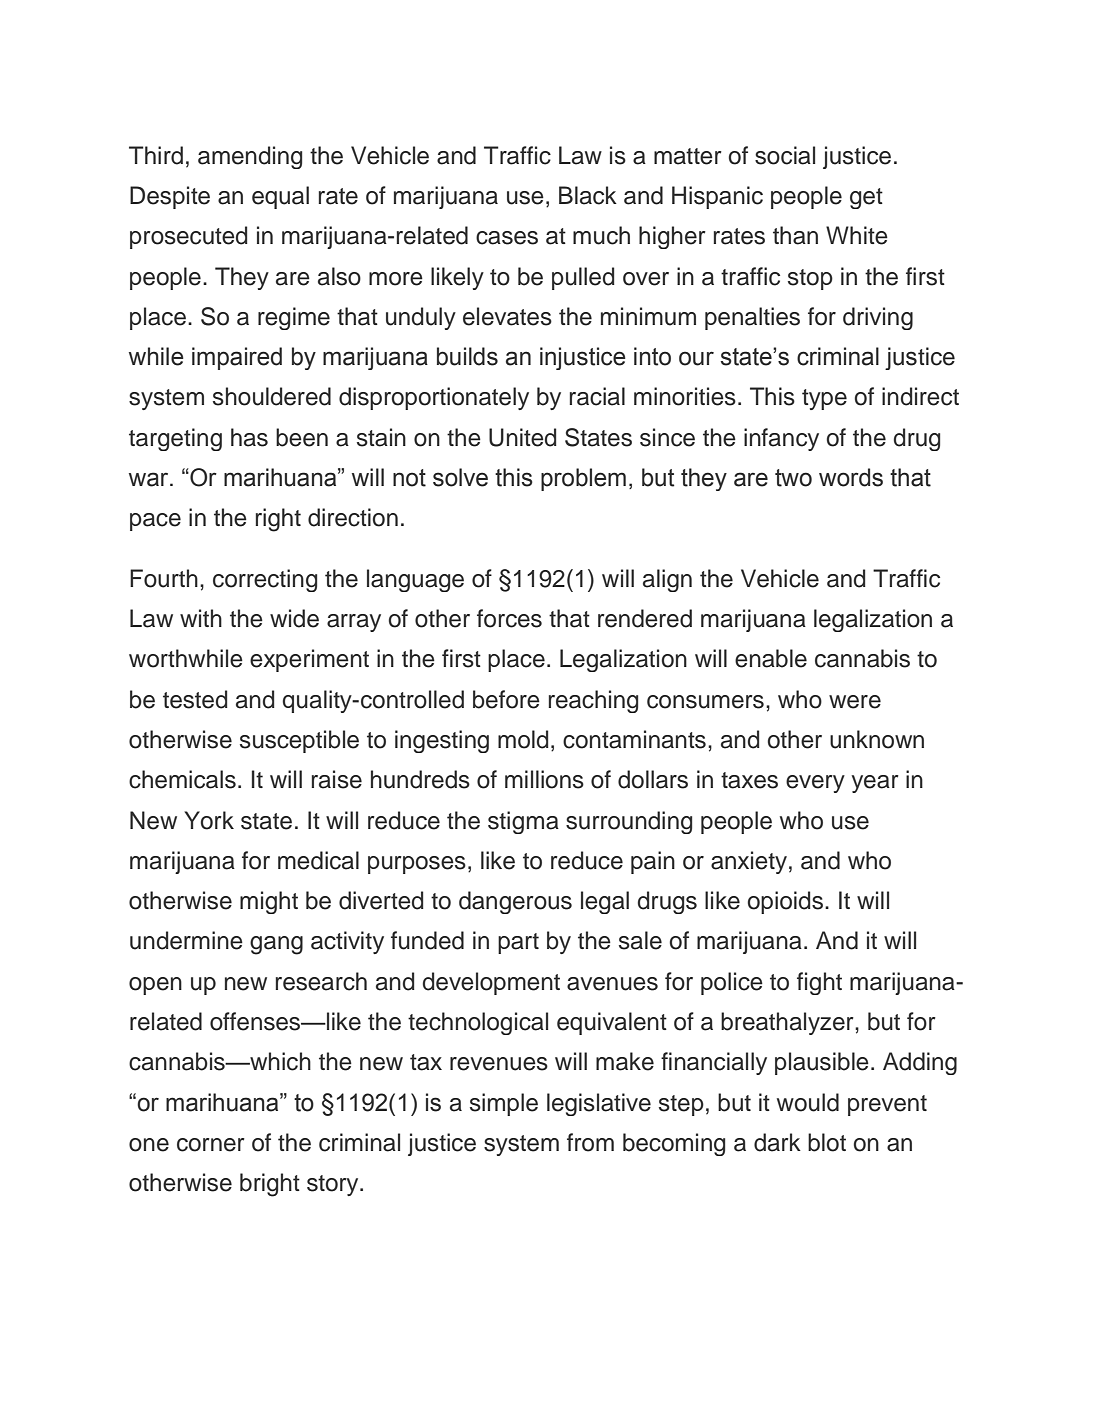 The width and height of the page is (1096, 1418). I want to click on gang, so click(276, 945).
